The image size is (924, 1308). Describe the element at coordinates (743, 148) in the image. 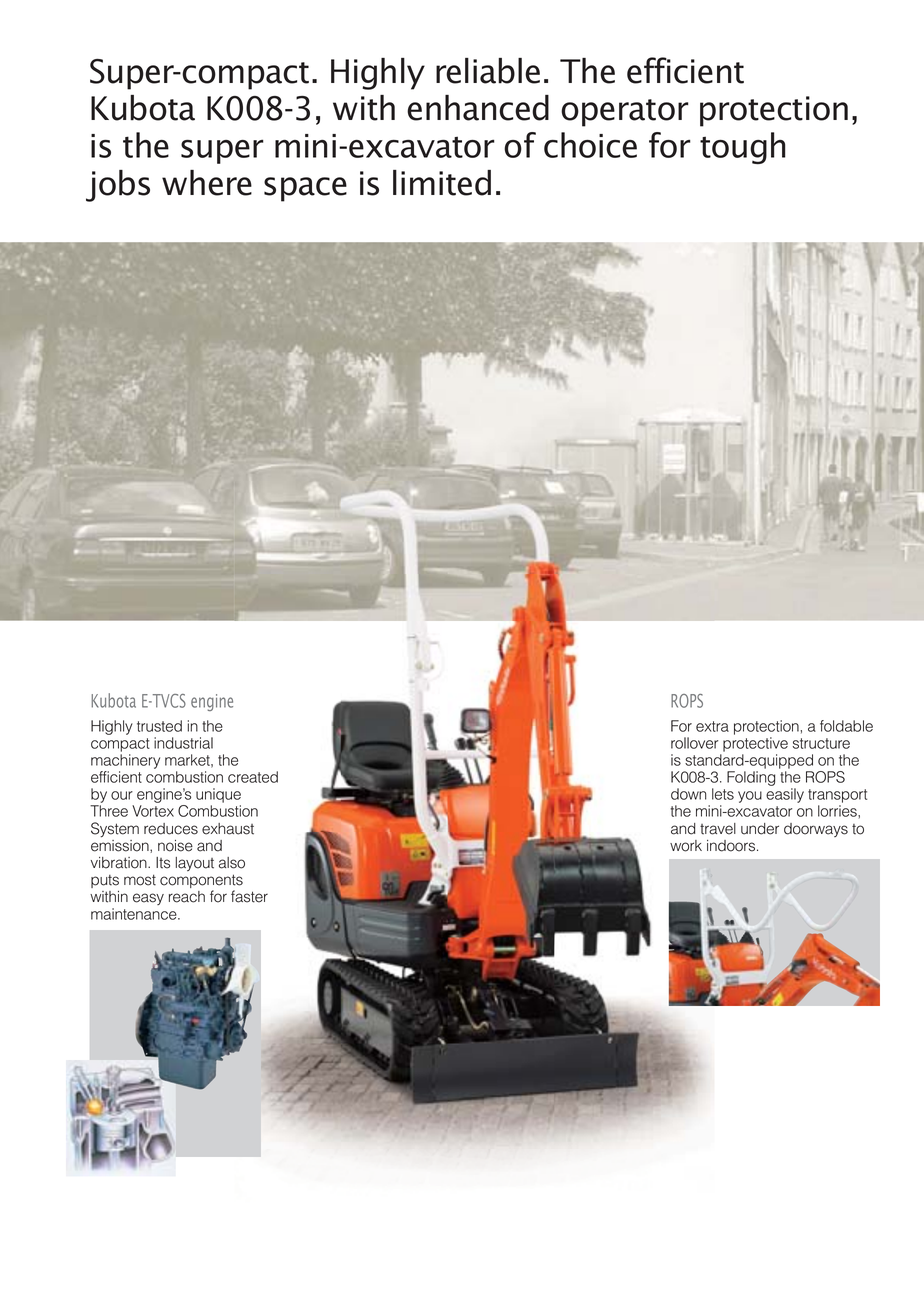

I see `tough` at that location.
